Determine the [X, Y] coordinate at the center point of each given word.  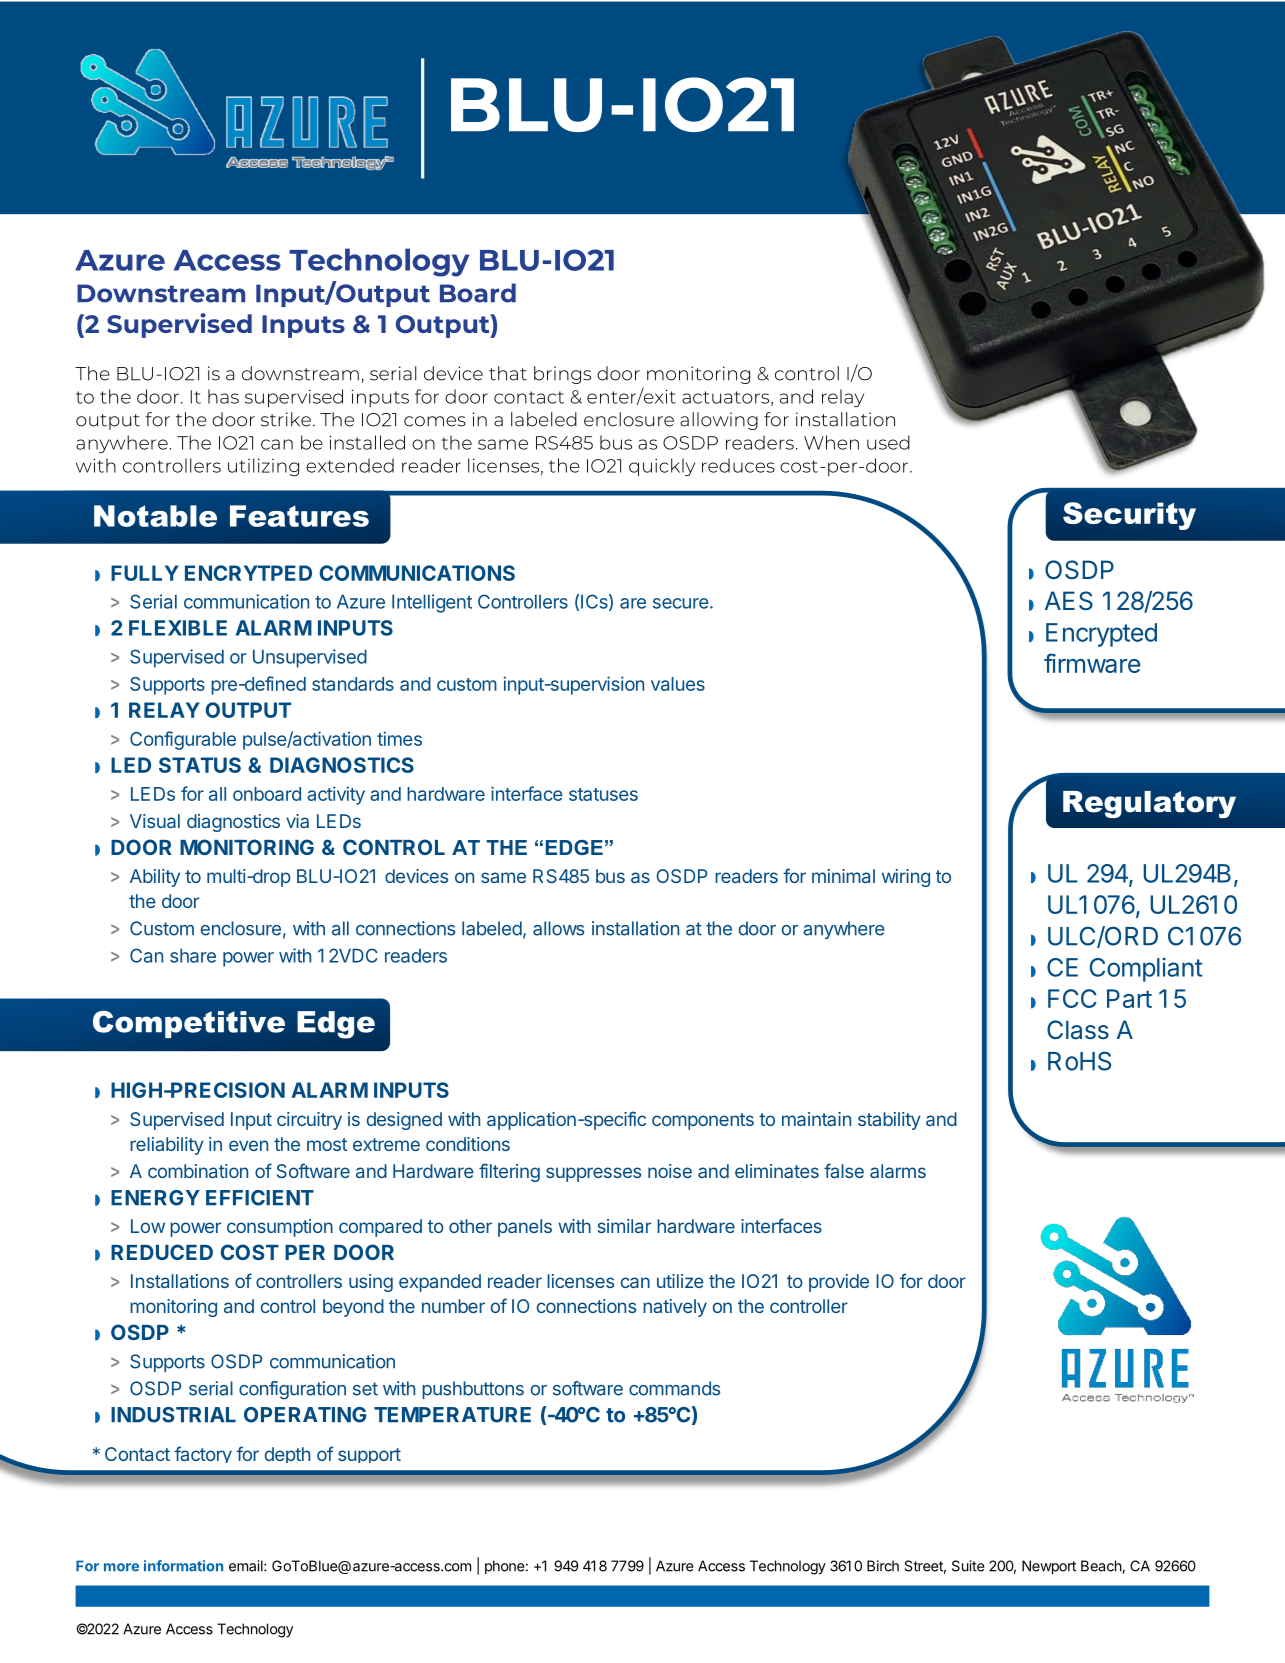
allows [558, 928]
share [193, 956]
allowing [719, 421]
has [223, 396]
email [247, 1566]
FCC [1072, 998]
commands [674, 1388]
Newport [1049, 1567]
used [888, 442]
